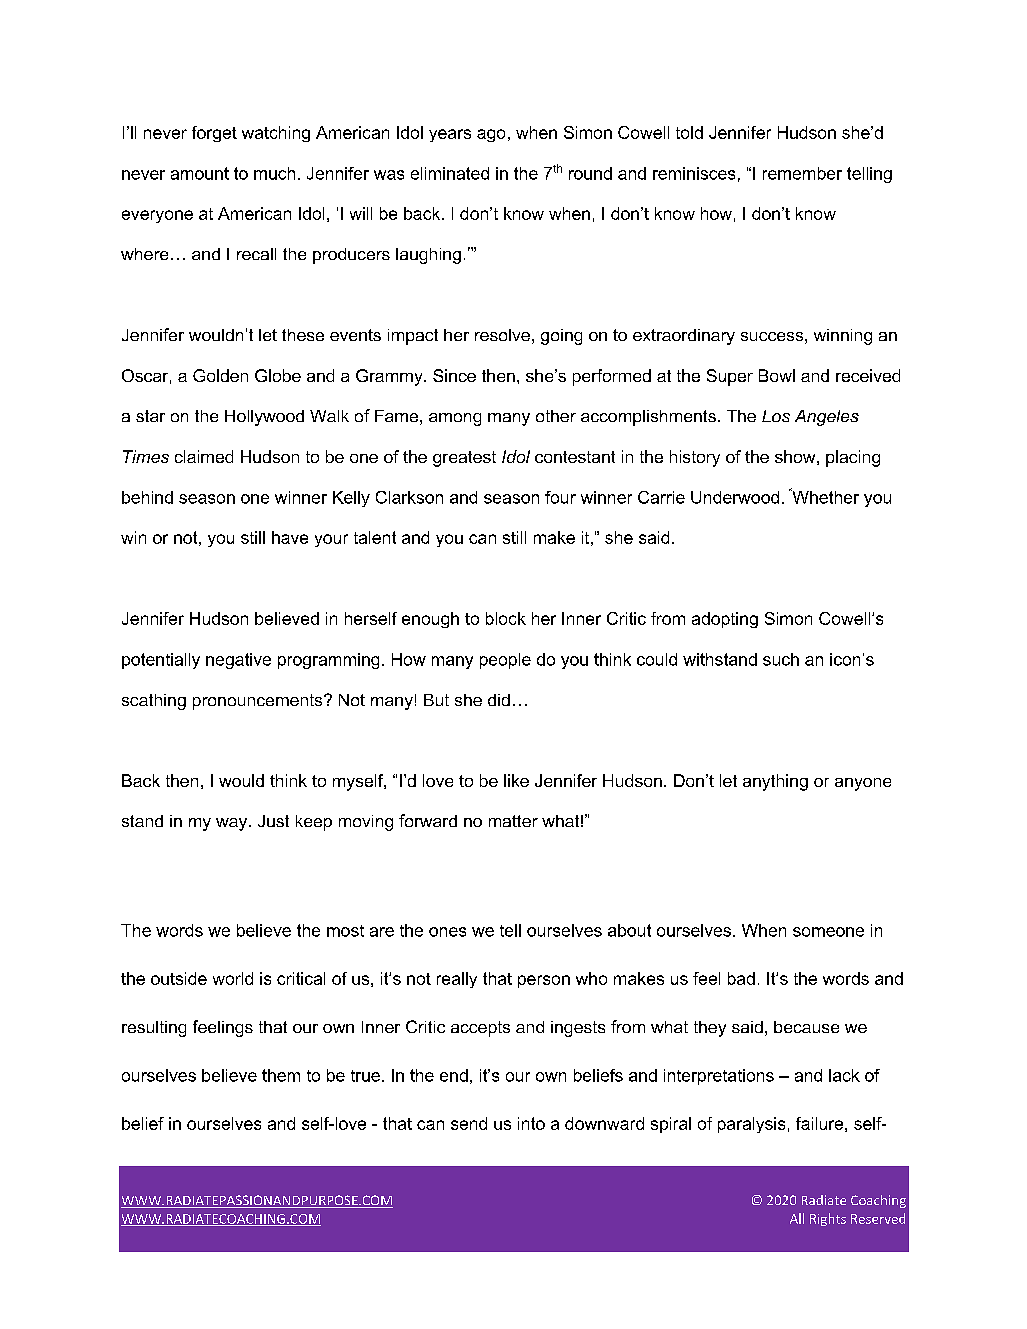  I want to click on world, so click(233, 978).
